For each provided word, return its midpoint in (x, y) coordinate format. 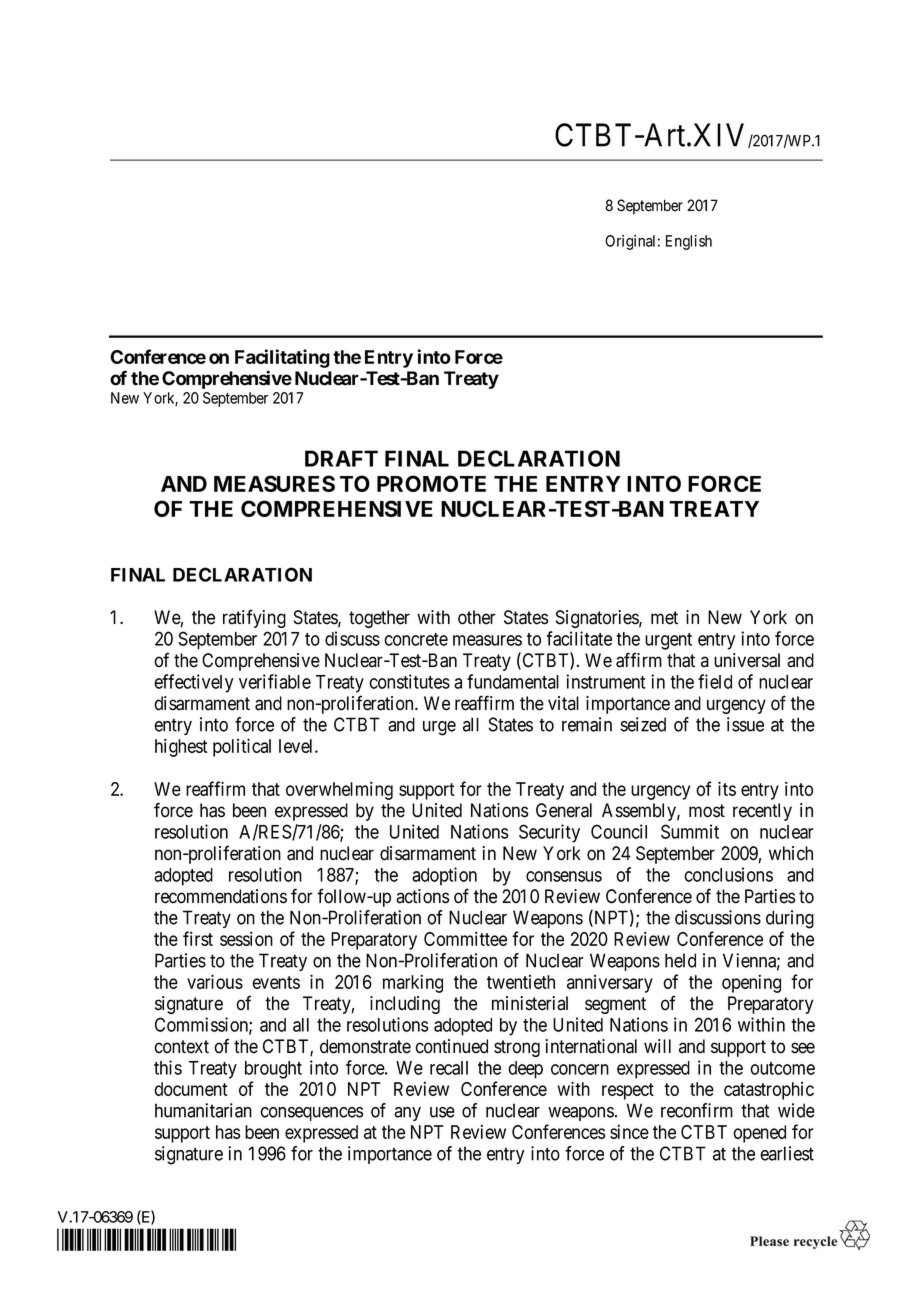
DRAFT (341, 458)
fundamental (513, 681)
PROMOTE (431, 483)
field (715, 681)
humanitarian (203, 1110)
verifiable (275, 681)
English (689, 242)
